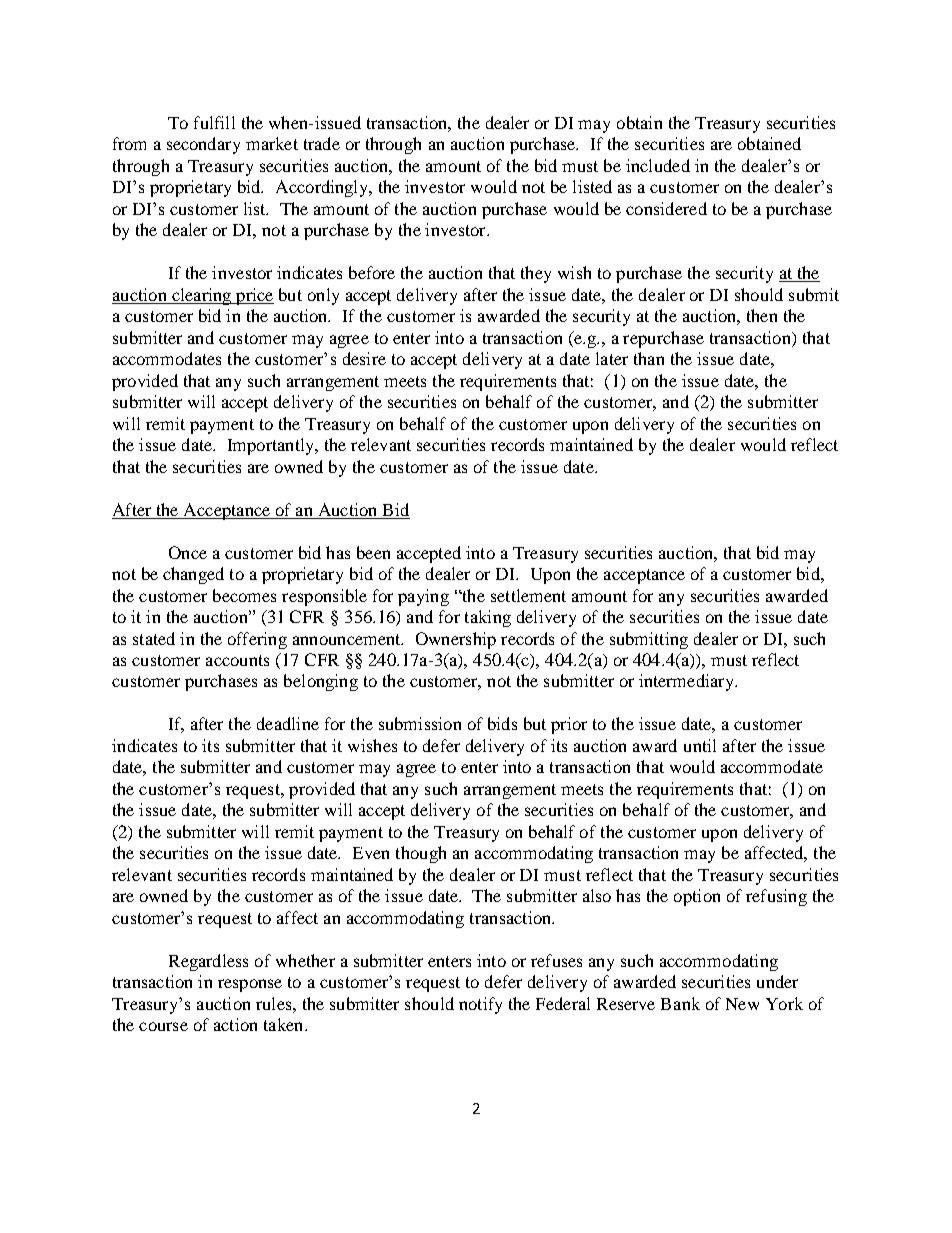  I want to click on than, so click(649, 358).
